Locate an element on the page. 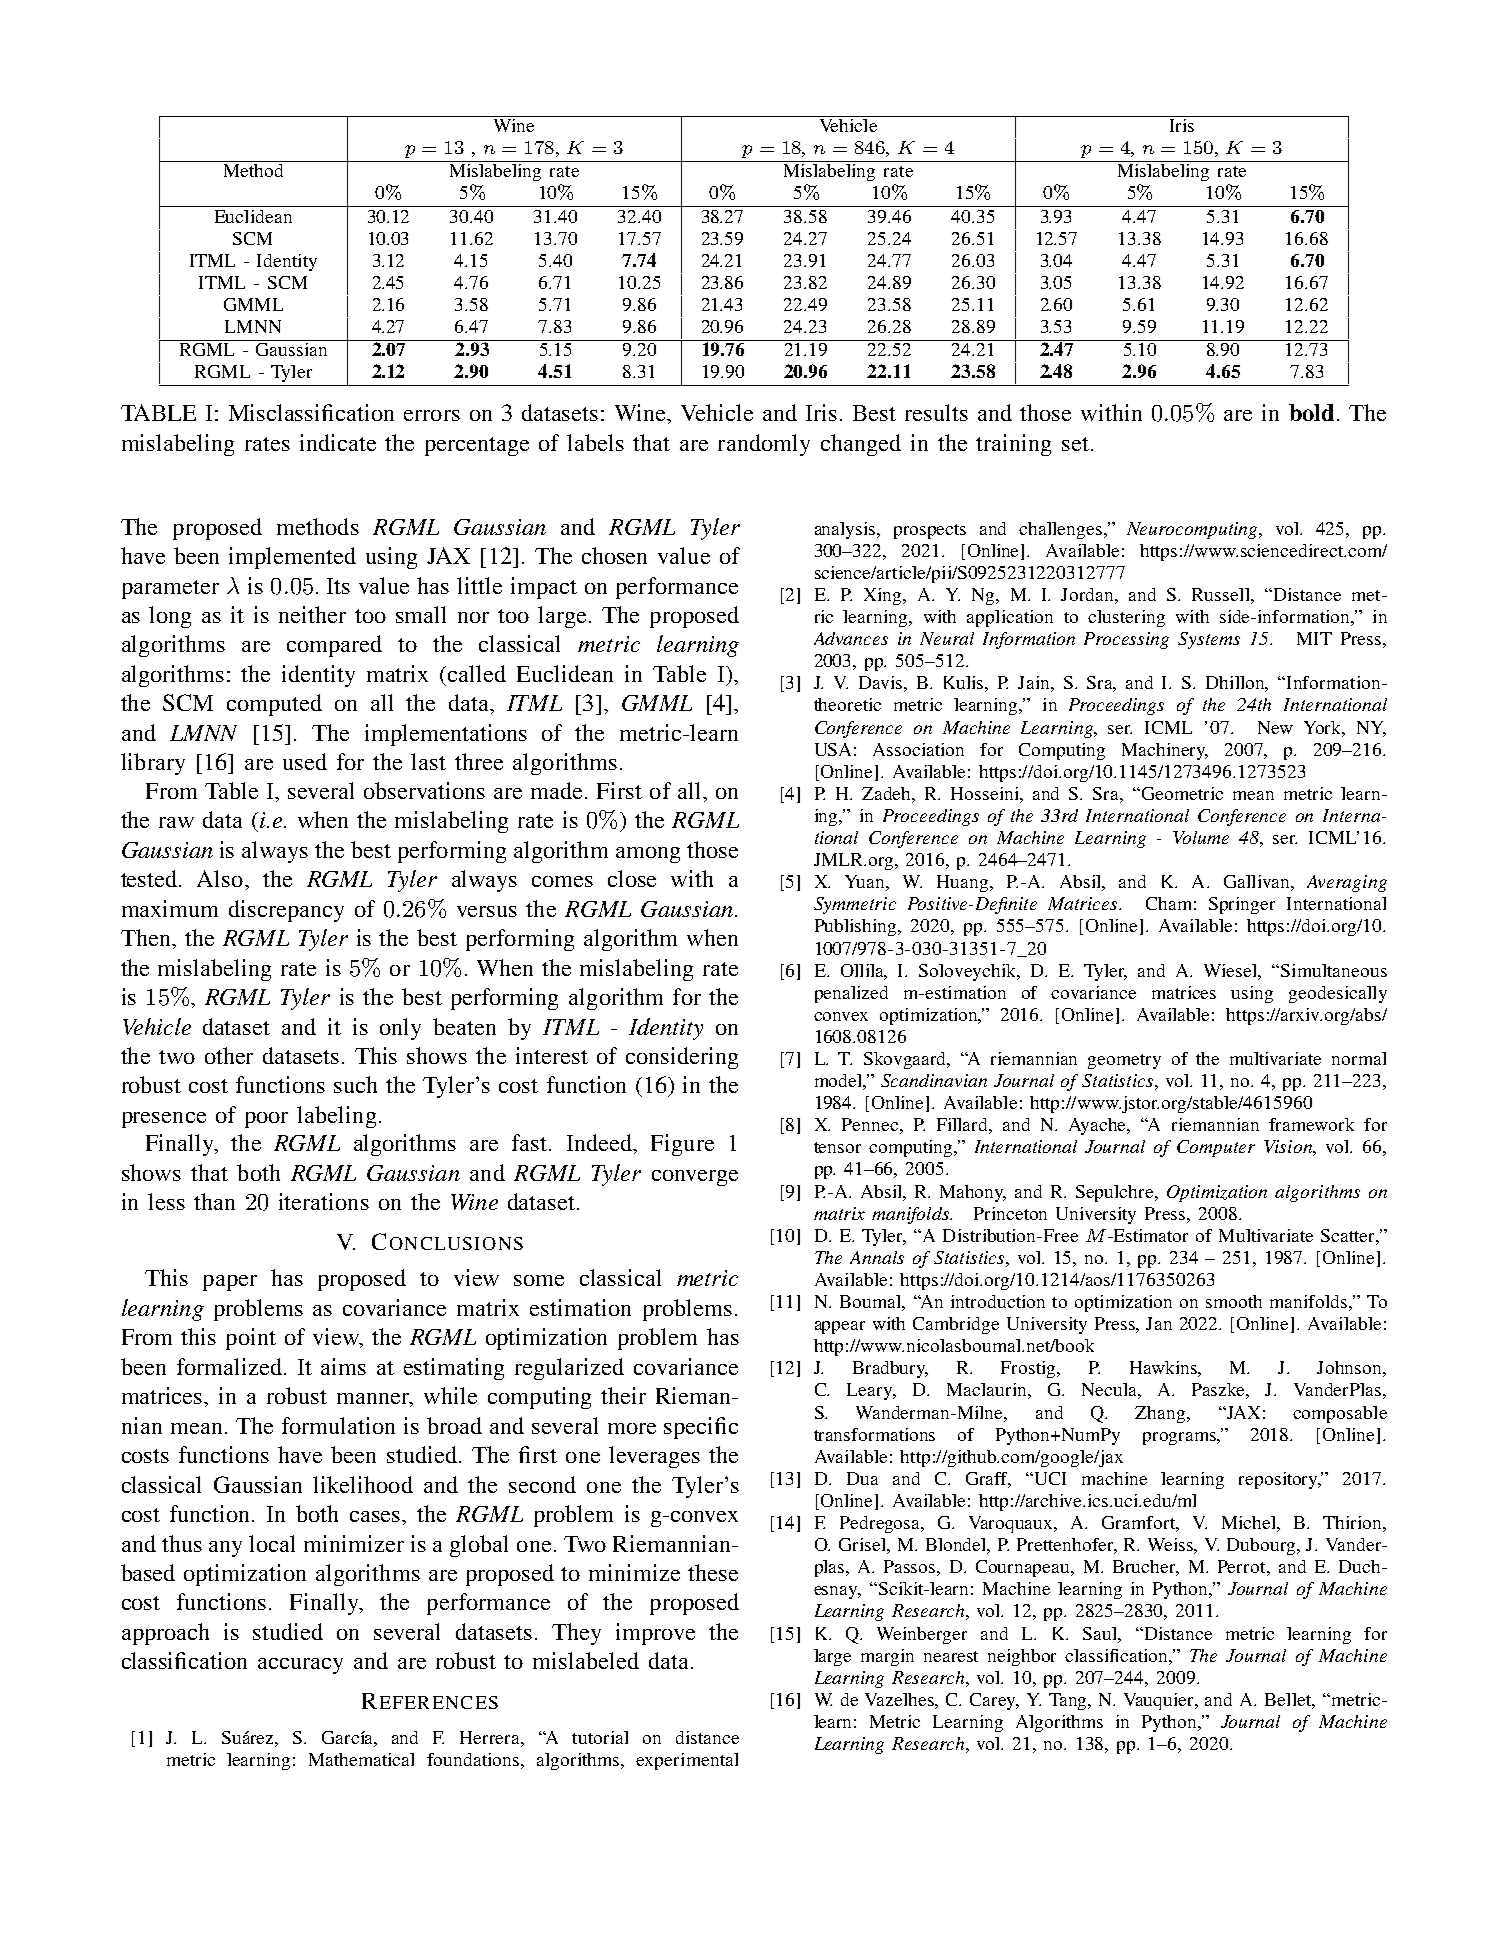  formulation is located at coordinates (338, 1425).
